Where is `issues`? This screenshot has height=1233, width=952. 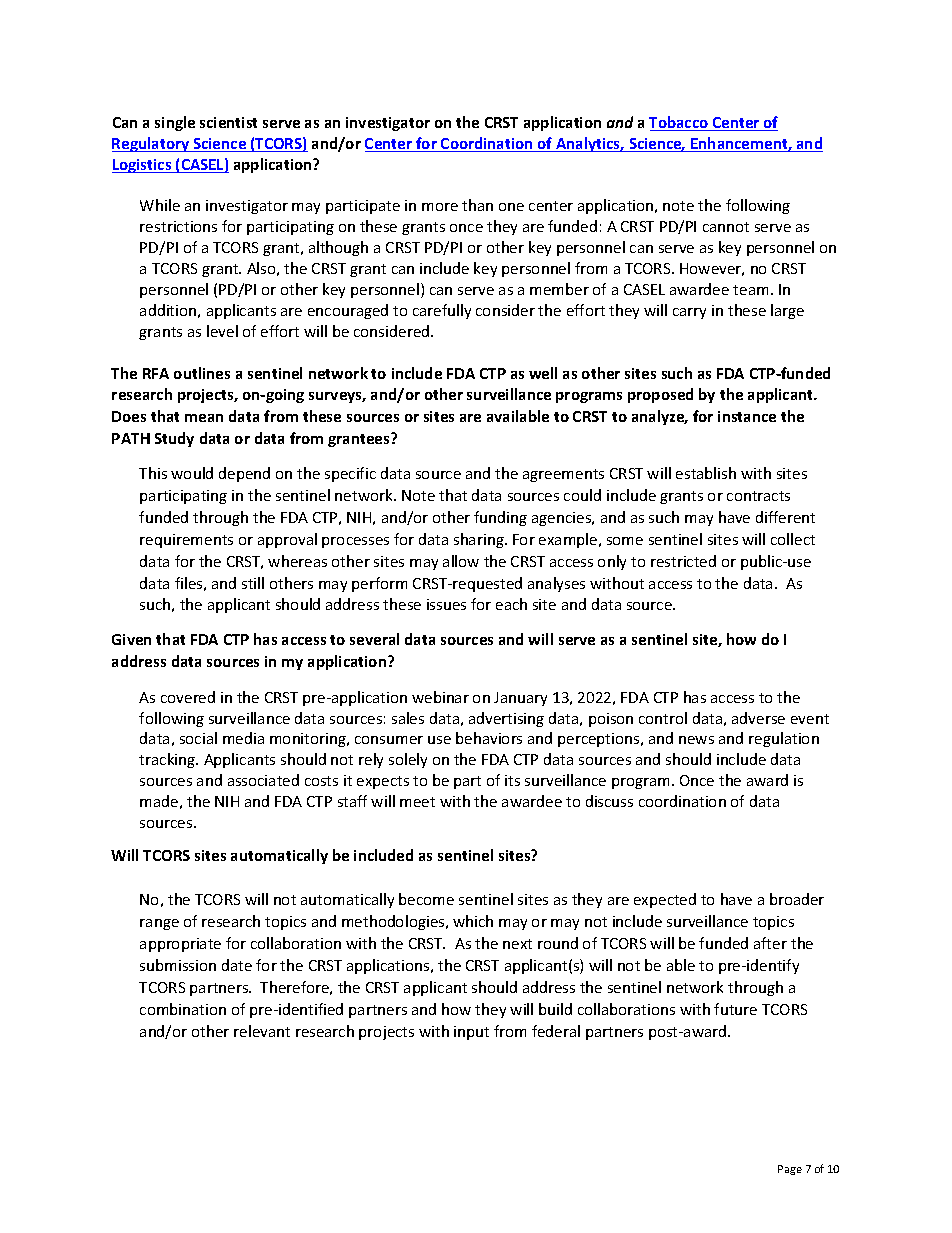 issues is located at coordinates (446, 604).
